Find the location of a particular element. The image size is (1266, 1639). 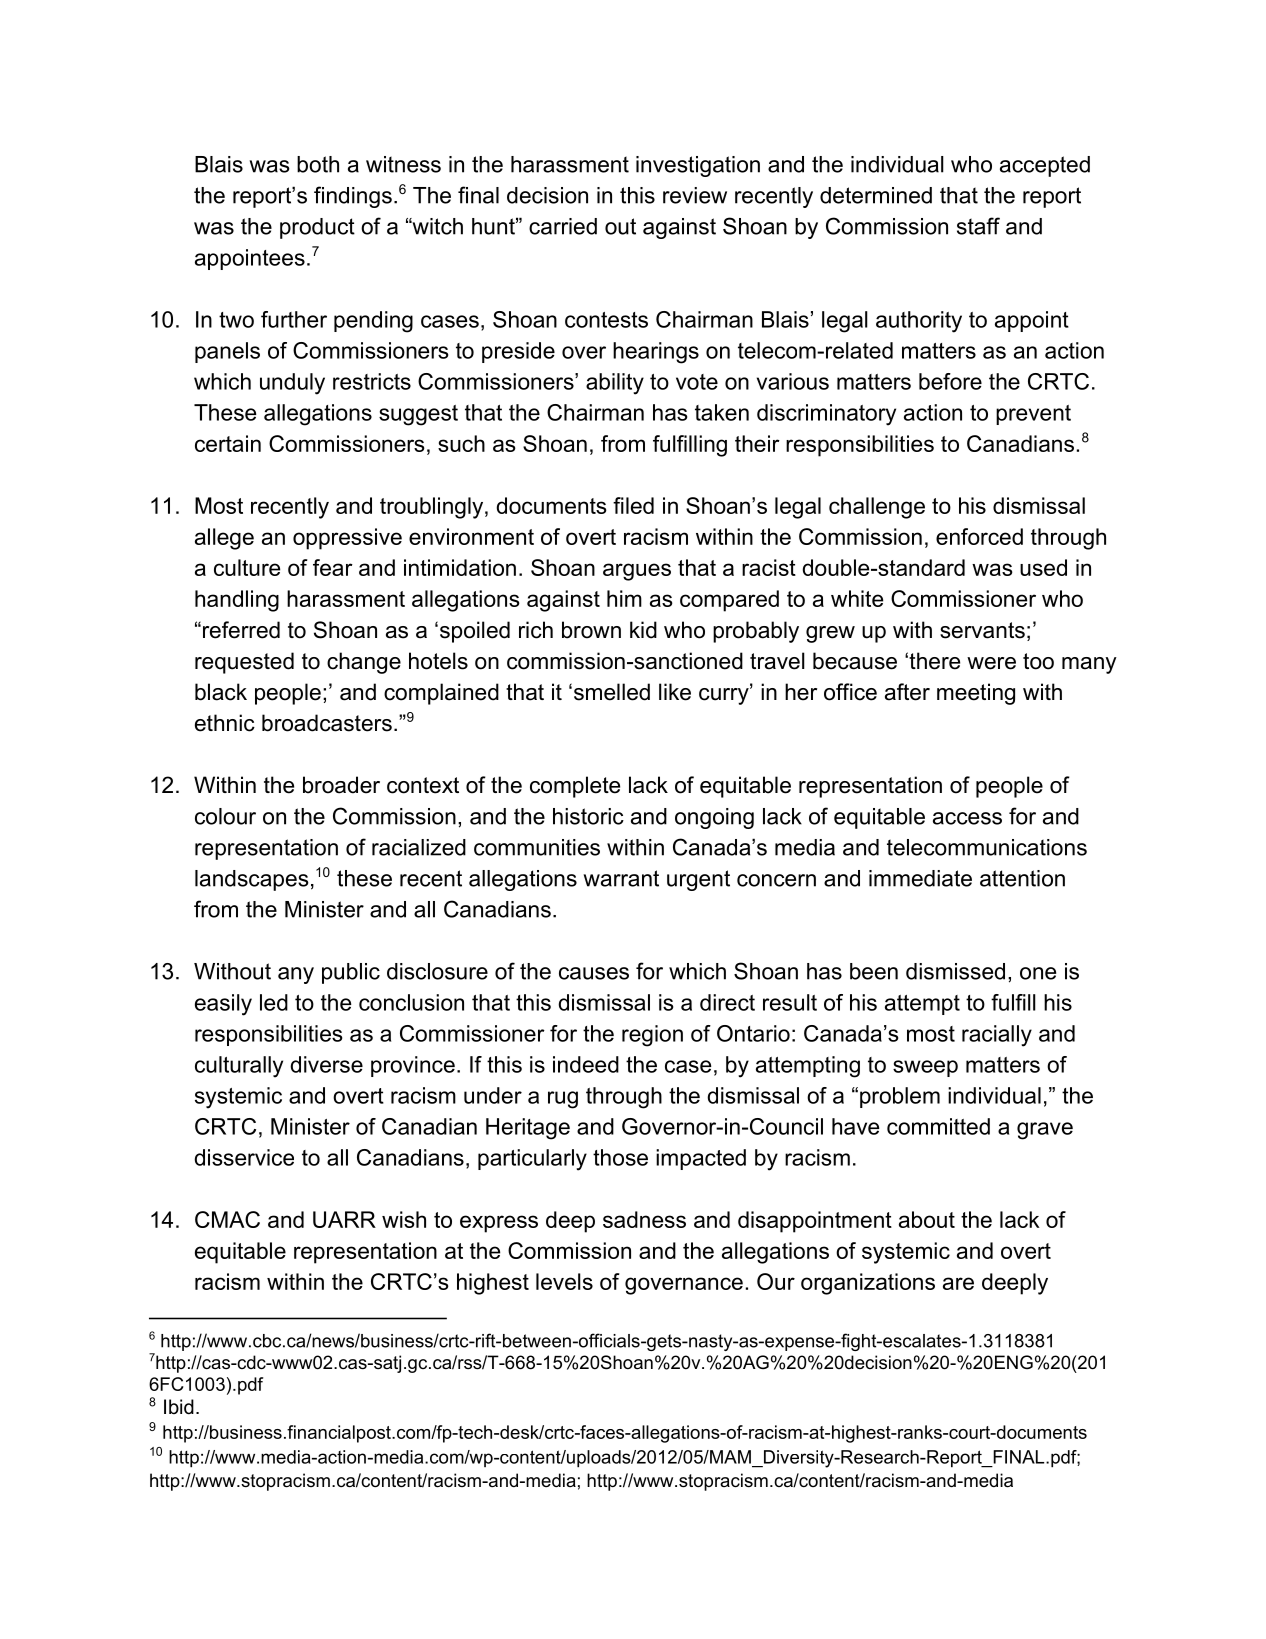

causes is located at coordinates (594, 973).
